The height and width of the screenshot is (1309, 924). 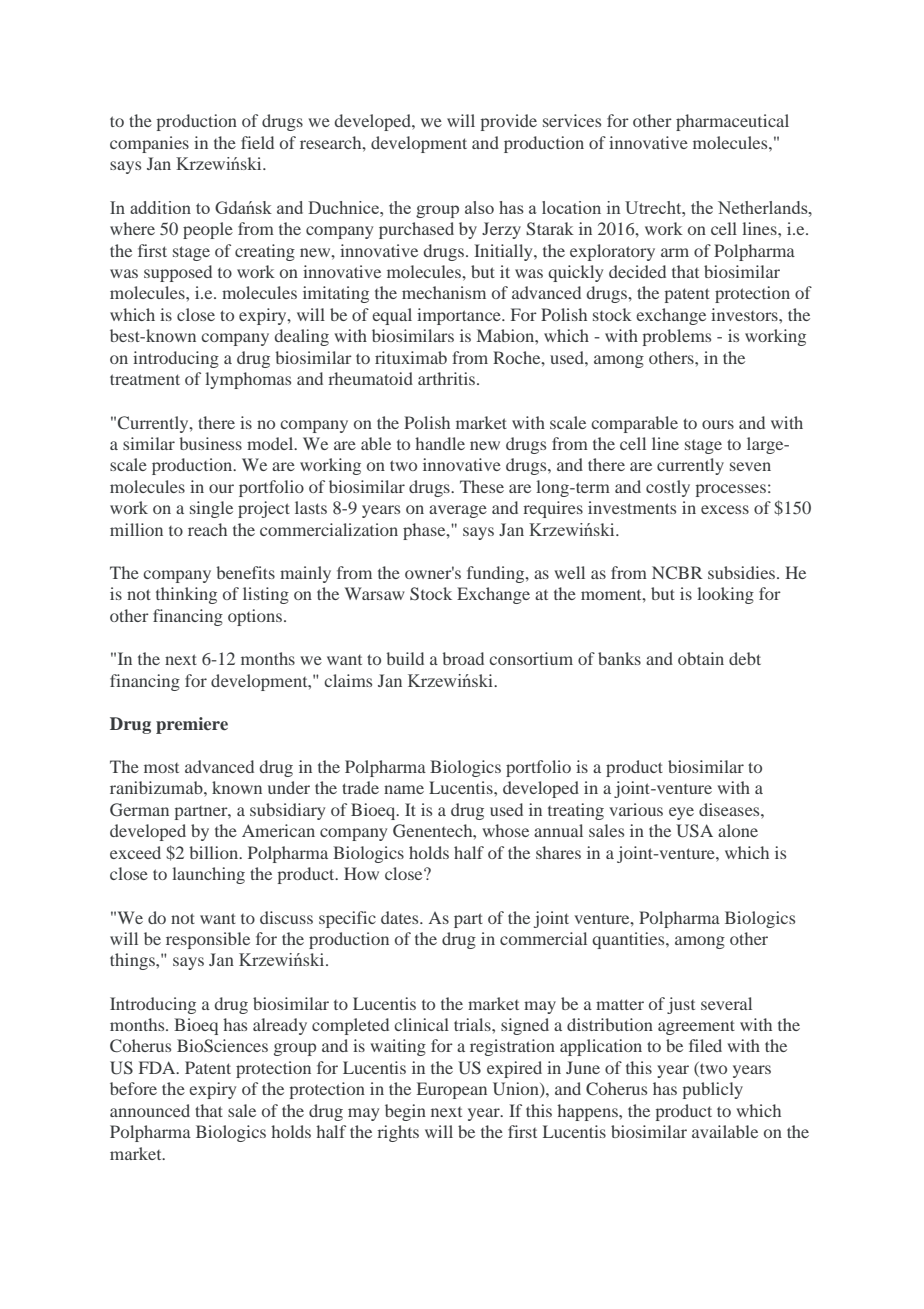 What do you see at coordinates (694, 831) in the screenshot?
I see `USA` at bounding box center [694, 831].
